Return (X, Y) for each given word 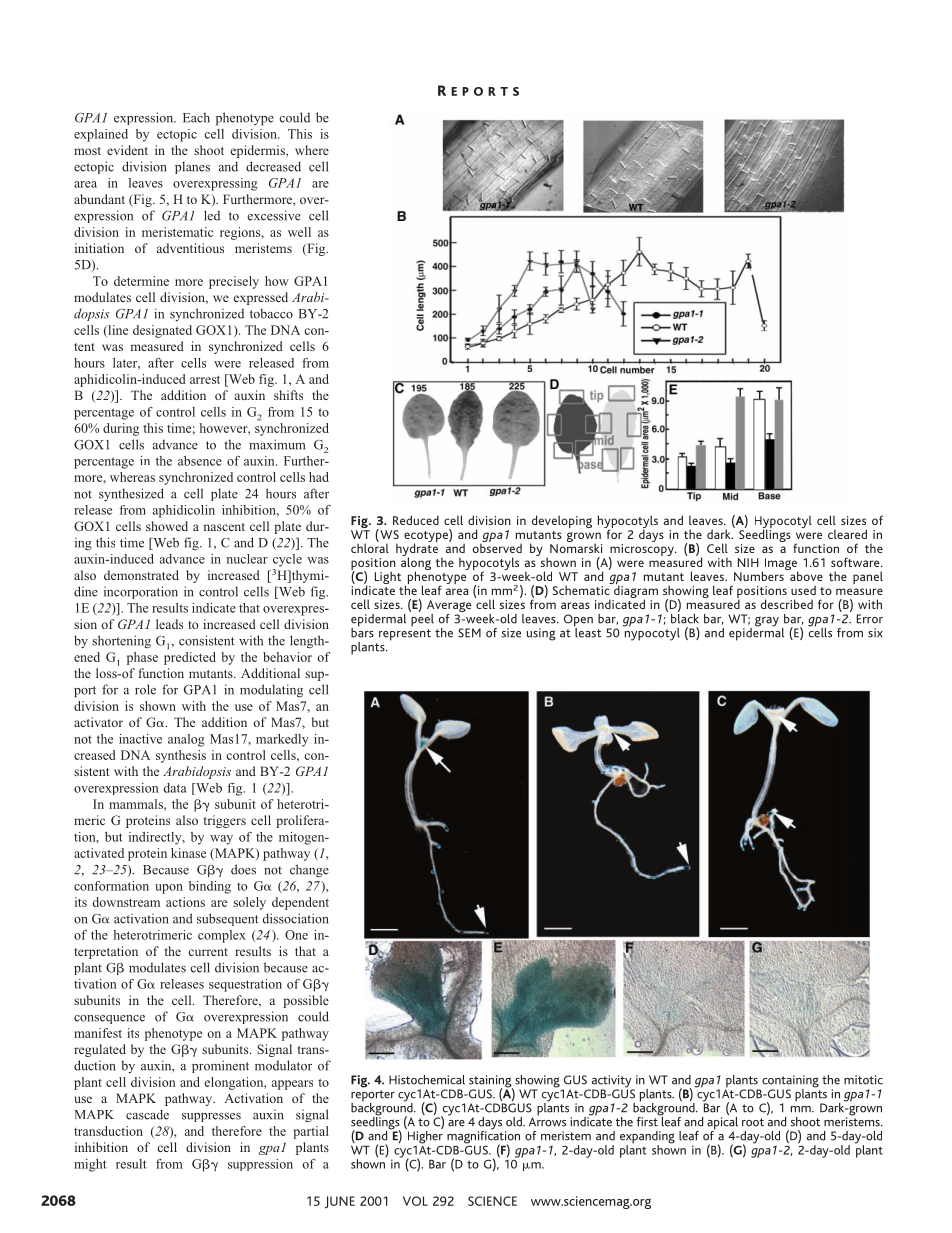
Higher (425, 1138)
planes (192, 167)
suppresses (211, 1117)
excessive (274, 215)
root (753, 1122)
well (299, 232)
